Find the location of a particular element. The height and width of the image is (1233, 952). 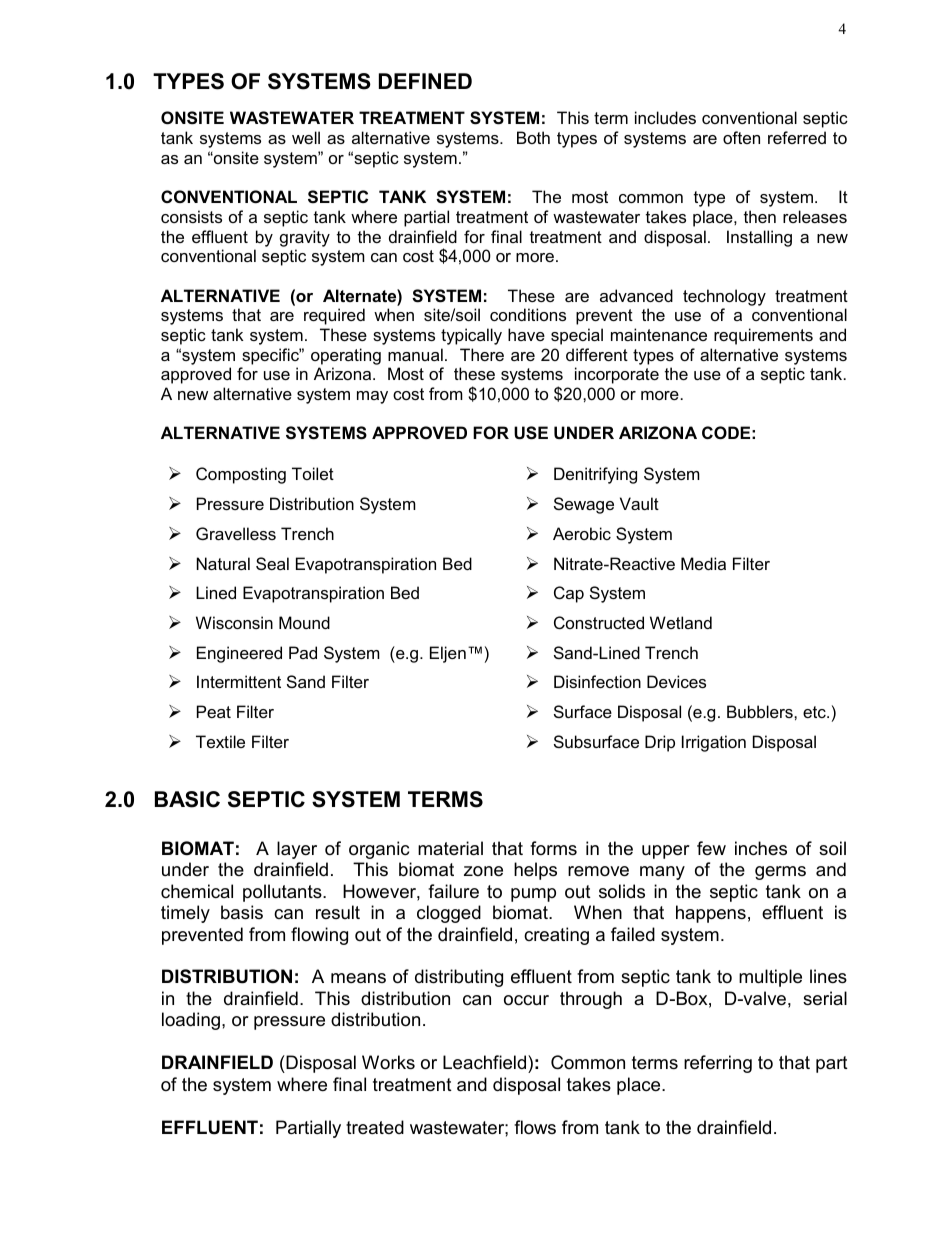

flows is located at coordinates (535, 1127).
